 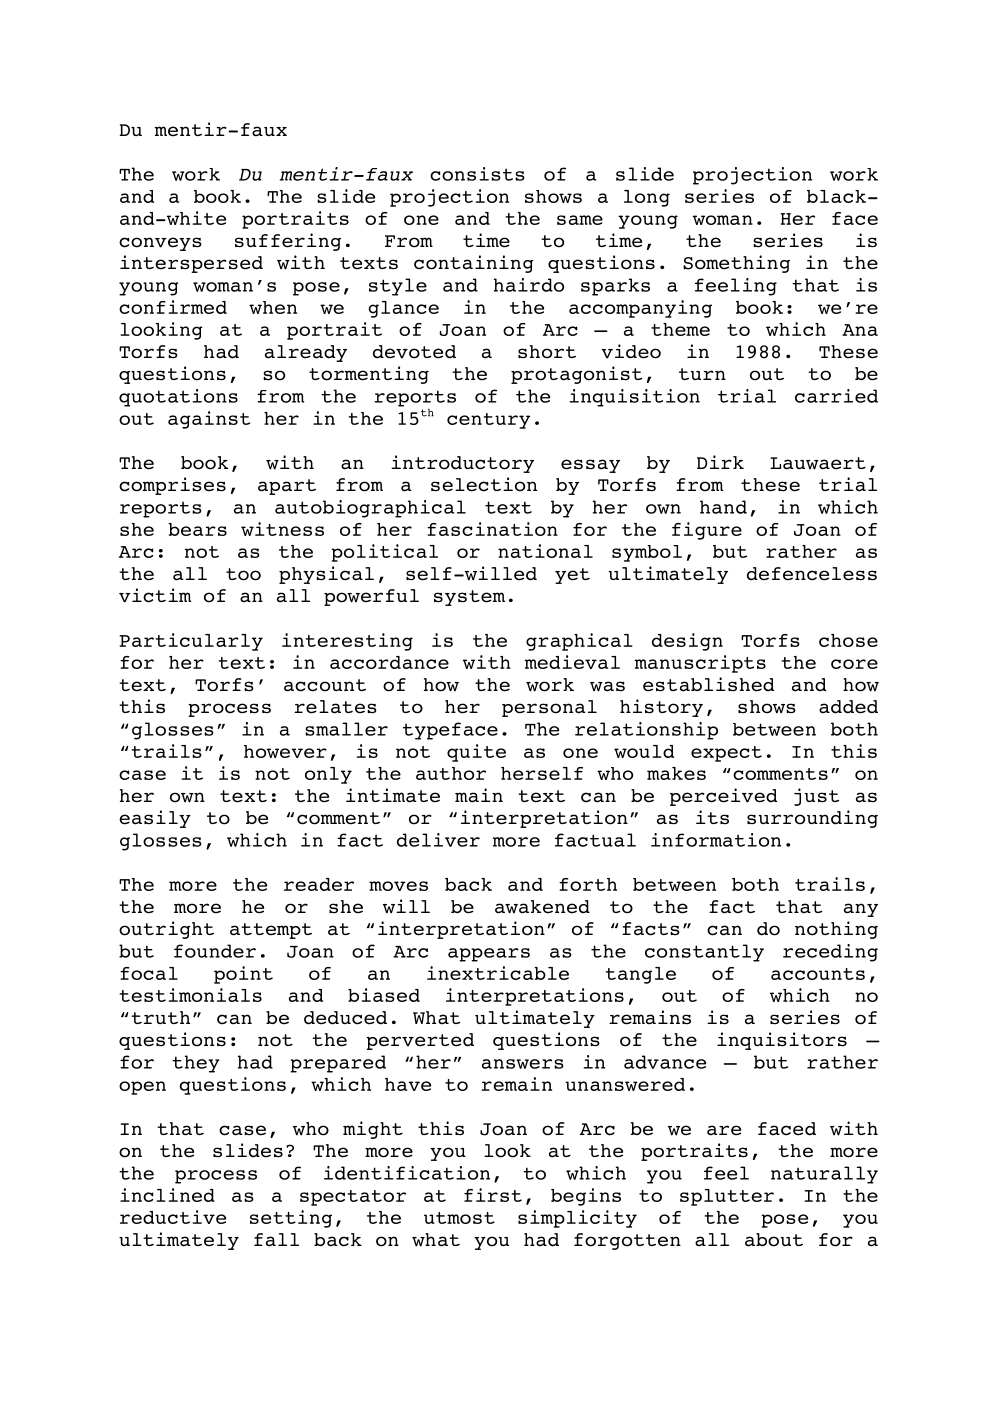 What do you see at coordinates (489, 955) in the image?
I see `appears` at bounding box center [489, 955].
